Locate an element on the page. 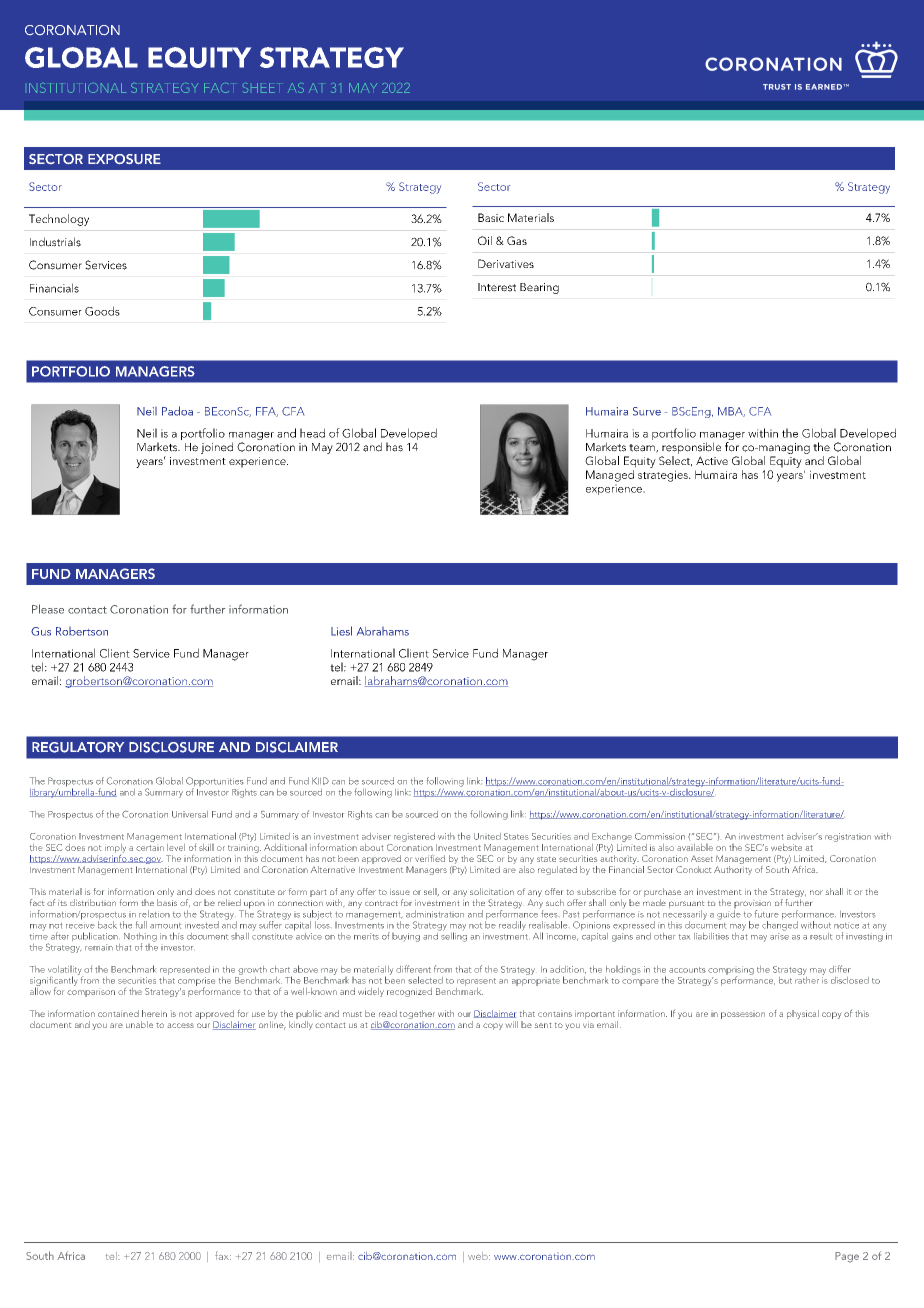  Liesl is located at coordinates (341, 631).
